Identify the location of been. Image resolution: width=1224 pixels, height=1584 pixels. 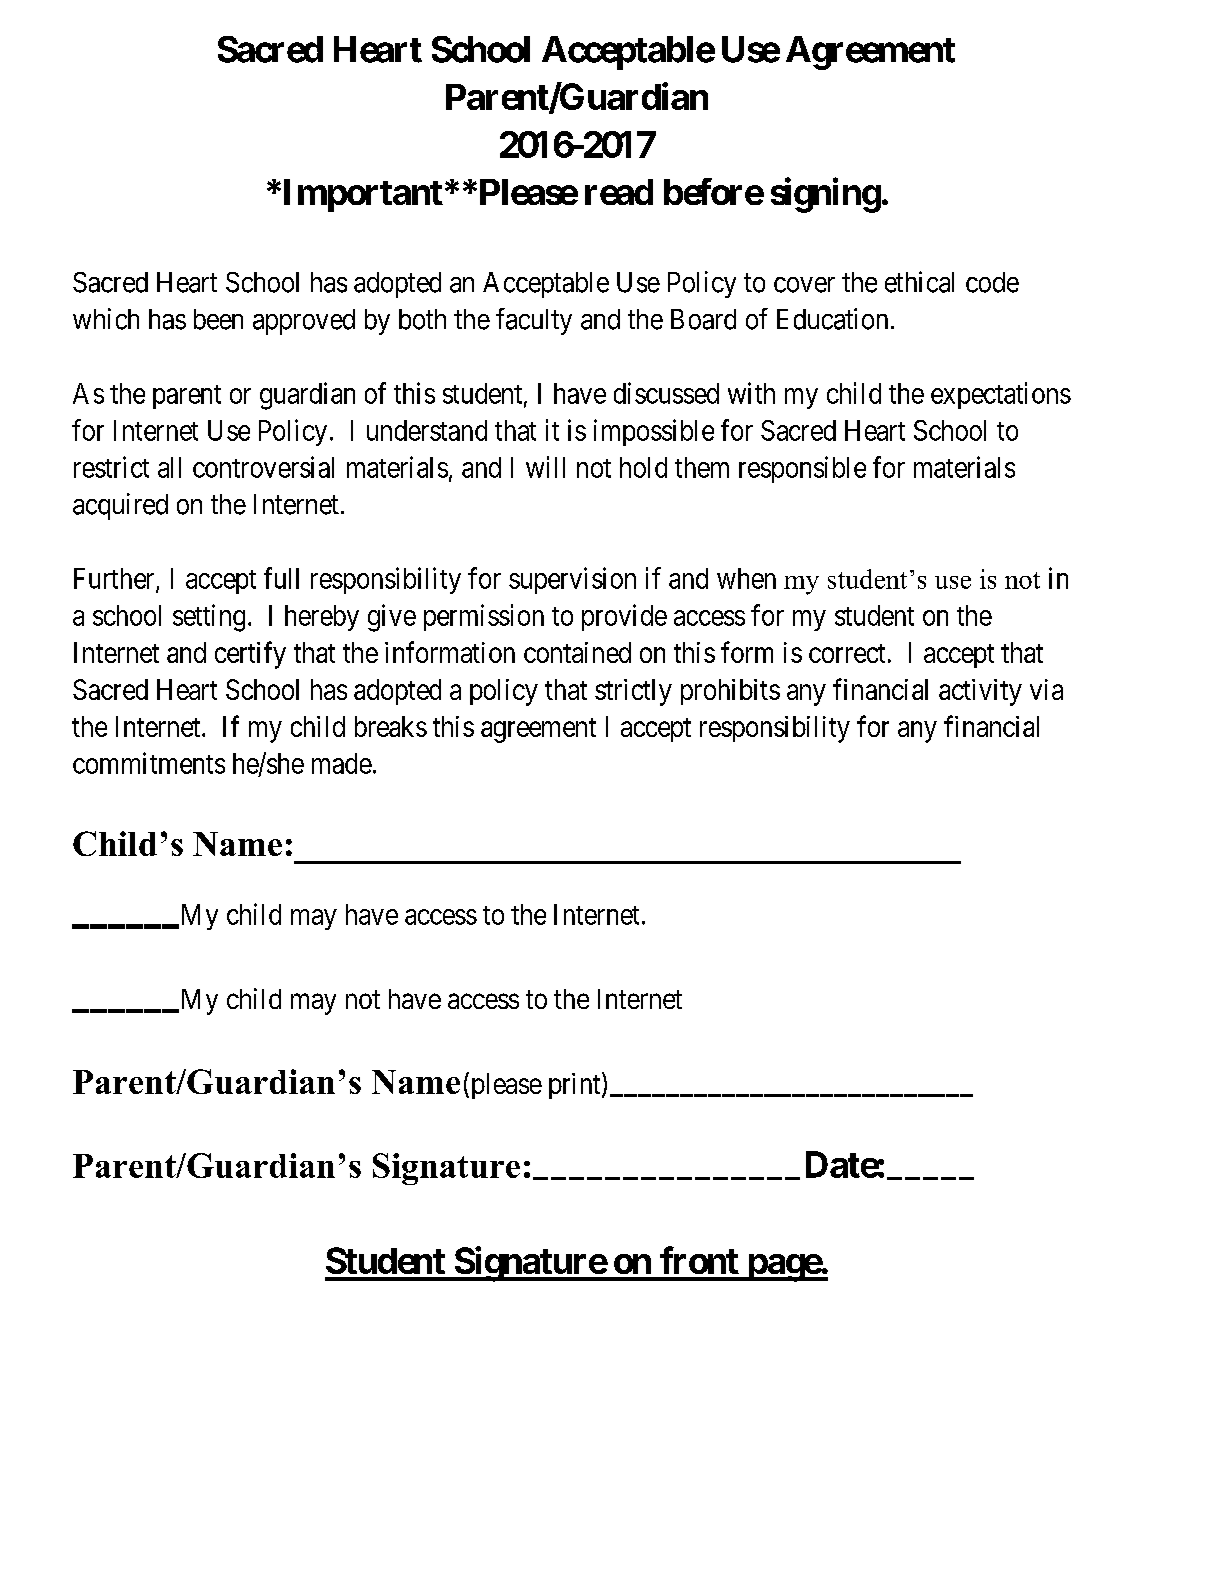
(218, 319).
